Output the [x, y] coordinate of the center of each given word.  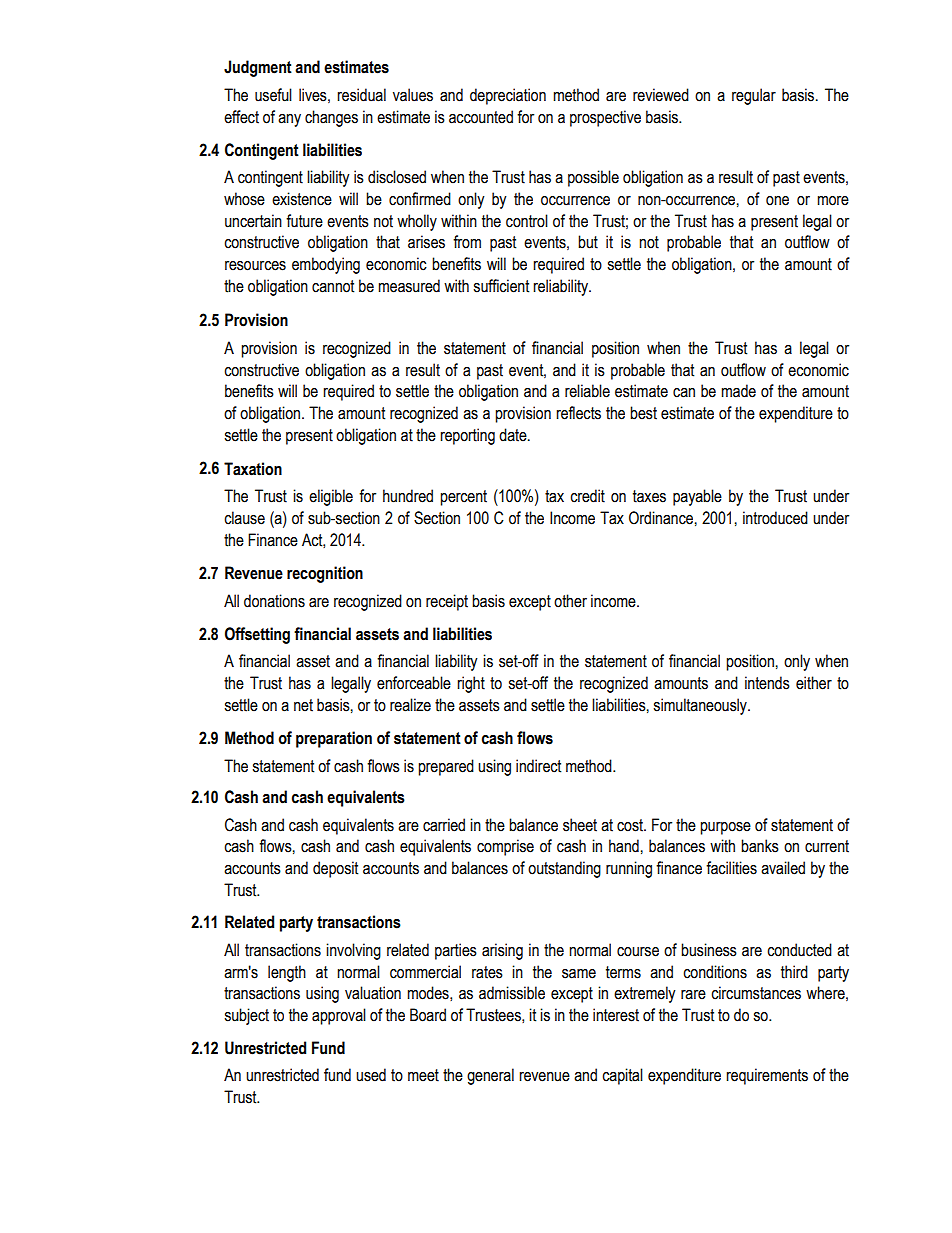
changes [331, 118]
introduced [775, 518]
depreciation [508, 96]
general [490, 1076]
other [570, 601]
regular [754, 96]
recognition [325, 574]
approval [339, 1016]
